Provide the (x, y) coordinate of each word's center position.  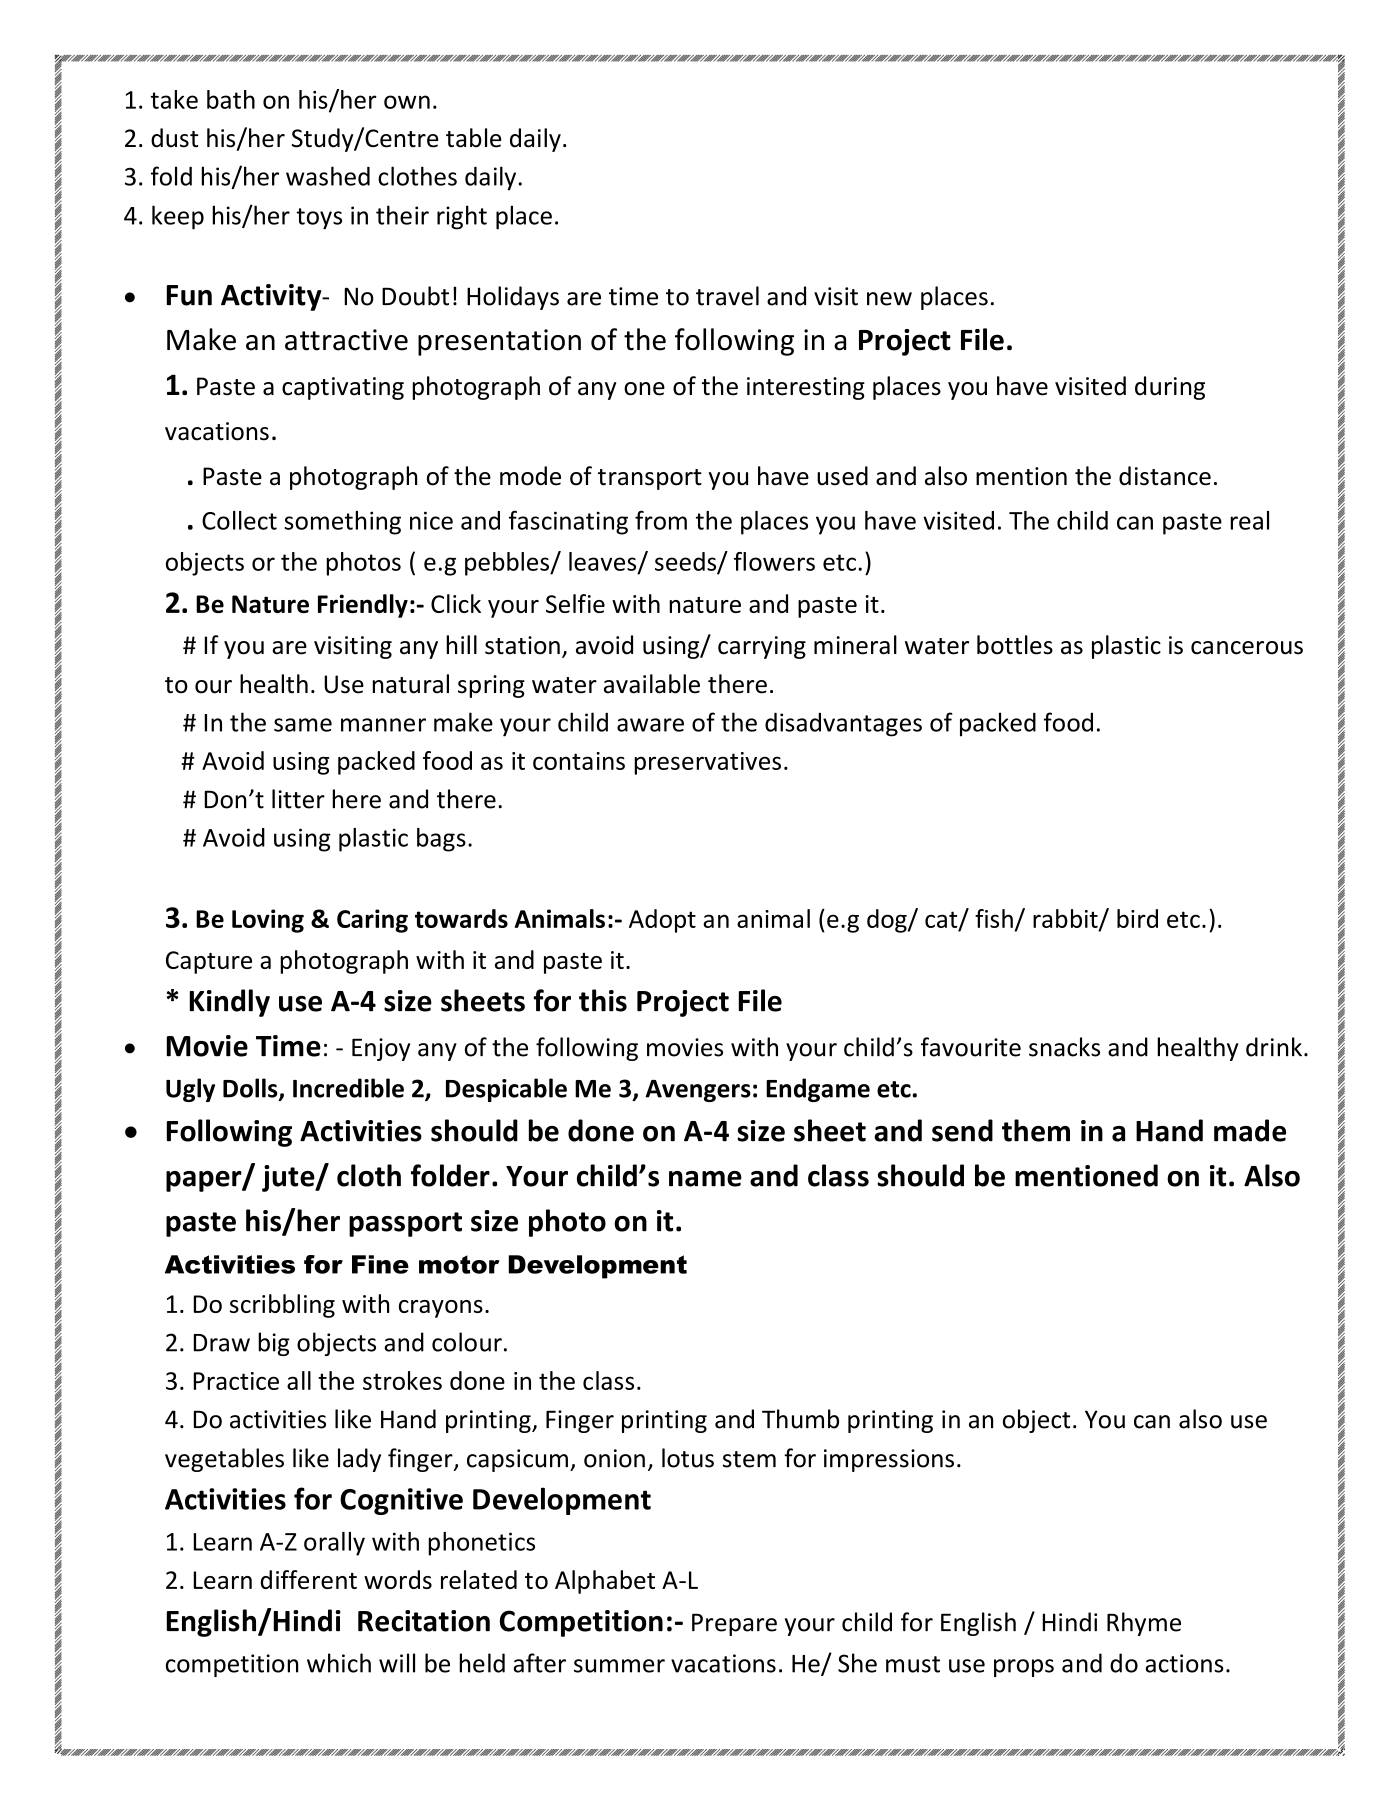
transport (650, 479)
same (303, 725)
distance (1165, 476)
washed (328, 176)
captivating (343, 388)
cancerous (1247, 648)
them (1036, 1130)
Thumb (800, 1419)
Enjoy (381, 1049)
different (308, 1579)
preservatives (707, 763)
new (889, 299)
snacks (1064, 1047)
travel (727, 296)
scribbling (282, 1306)
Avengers (698, 1091)
